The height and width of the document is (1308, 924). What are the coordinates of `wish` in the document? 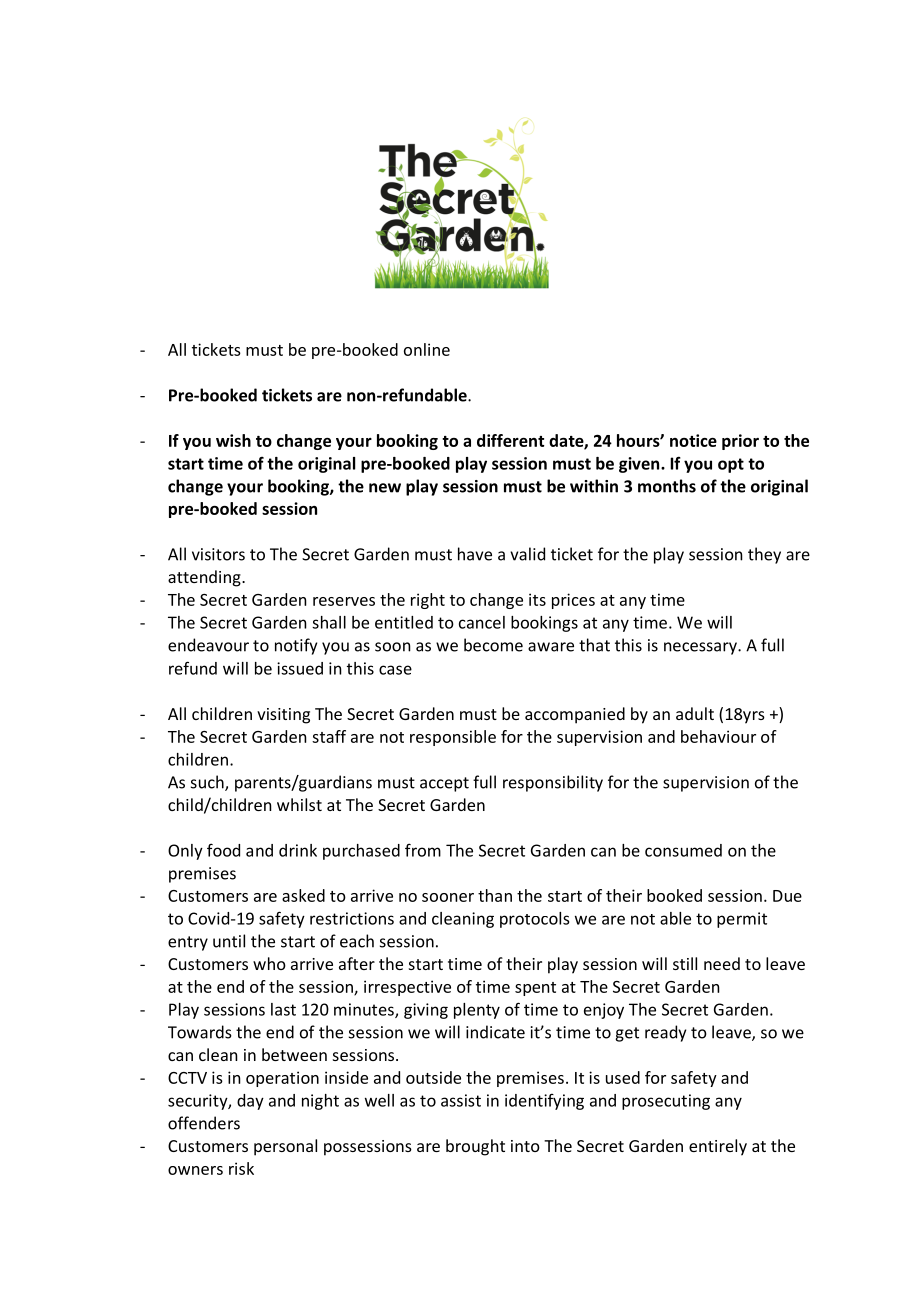 It's located at (233, 440).
